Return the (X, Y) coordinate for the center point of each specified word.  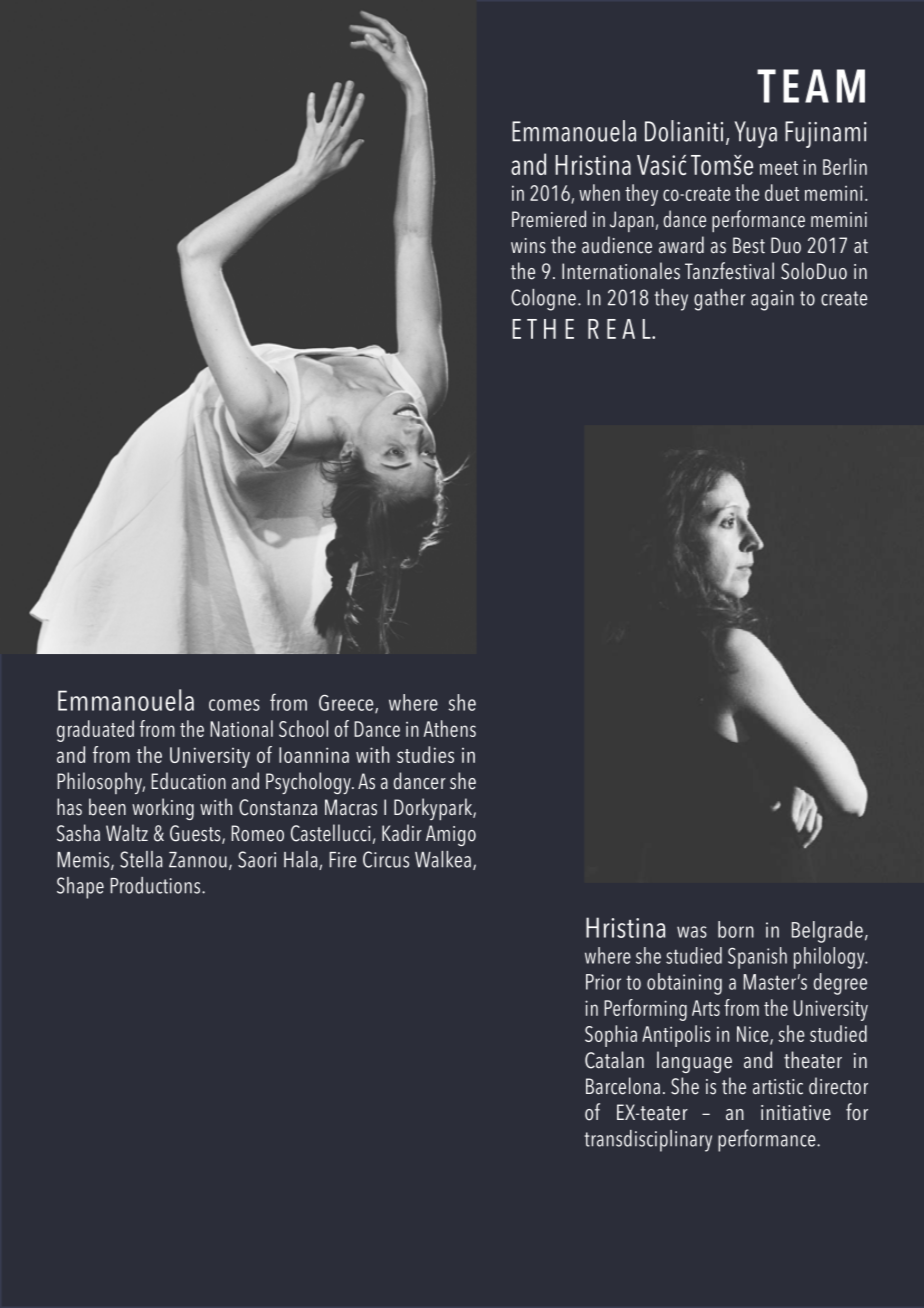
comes (234, 705)
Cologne (543, 300)
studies (425, 754)
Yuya (756, 134)
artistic (778, 1087)
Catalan (614, 1060)
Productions (156, 885)
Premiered (549, 219)
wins (528, 246)
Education (188, 781)
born (736, 929)
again (772, 300)
